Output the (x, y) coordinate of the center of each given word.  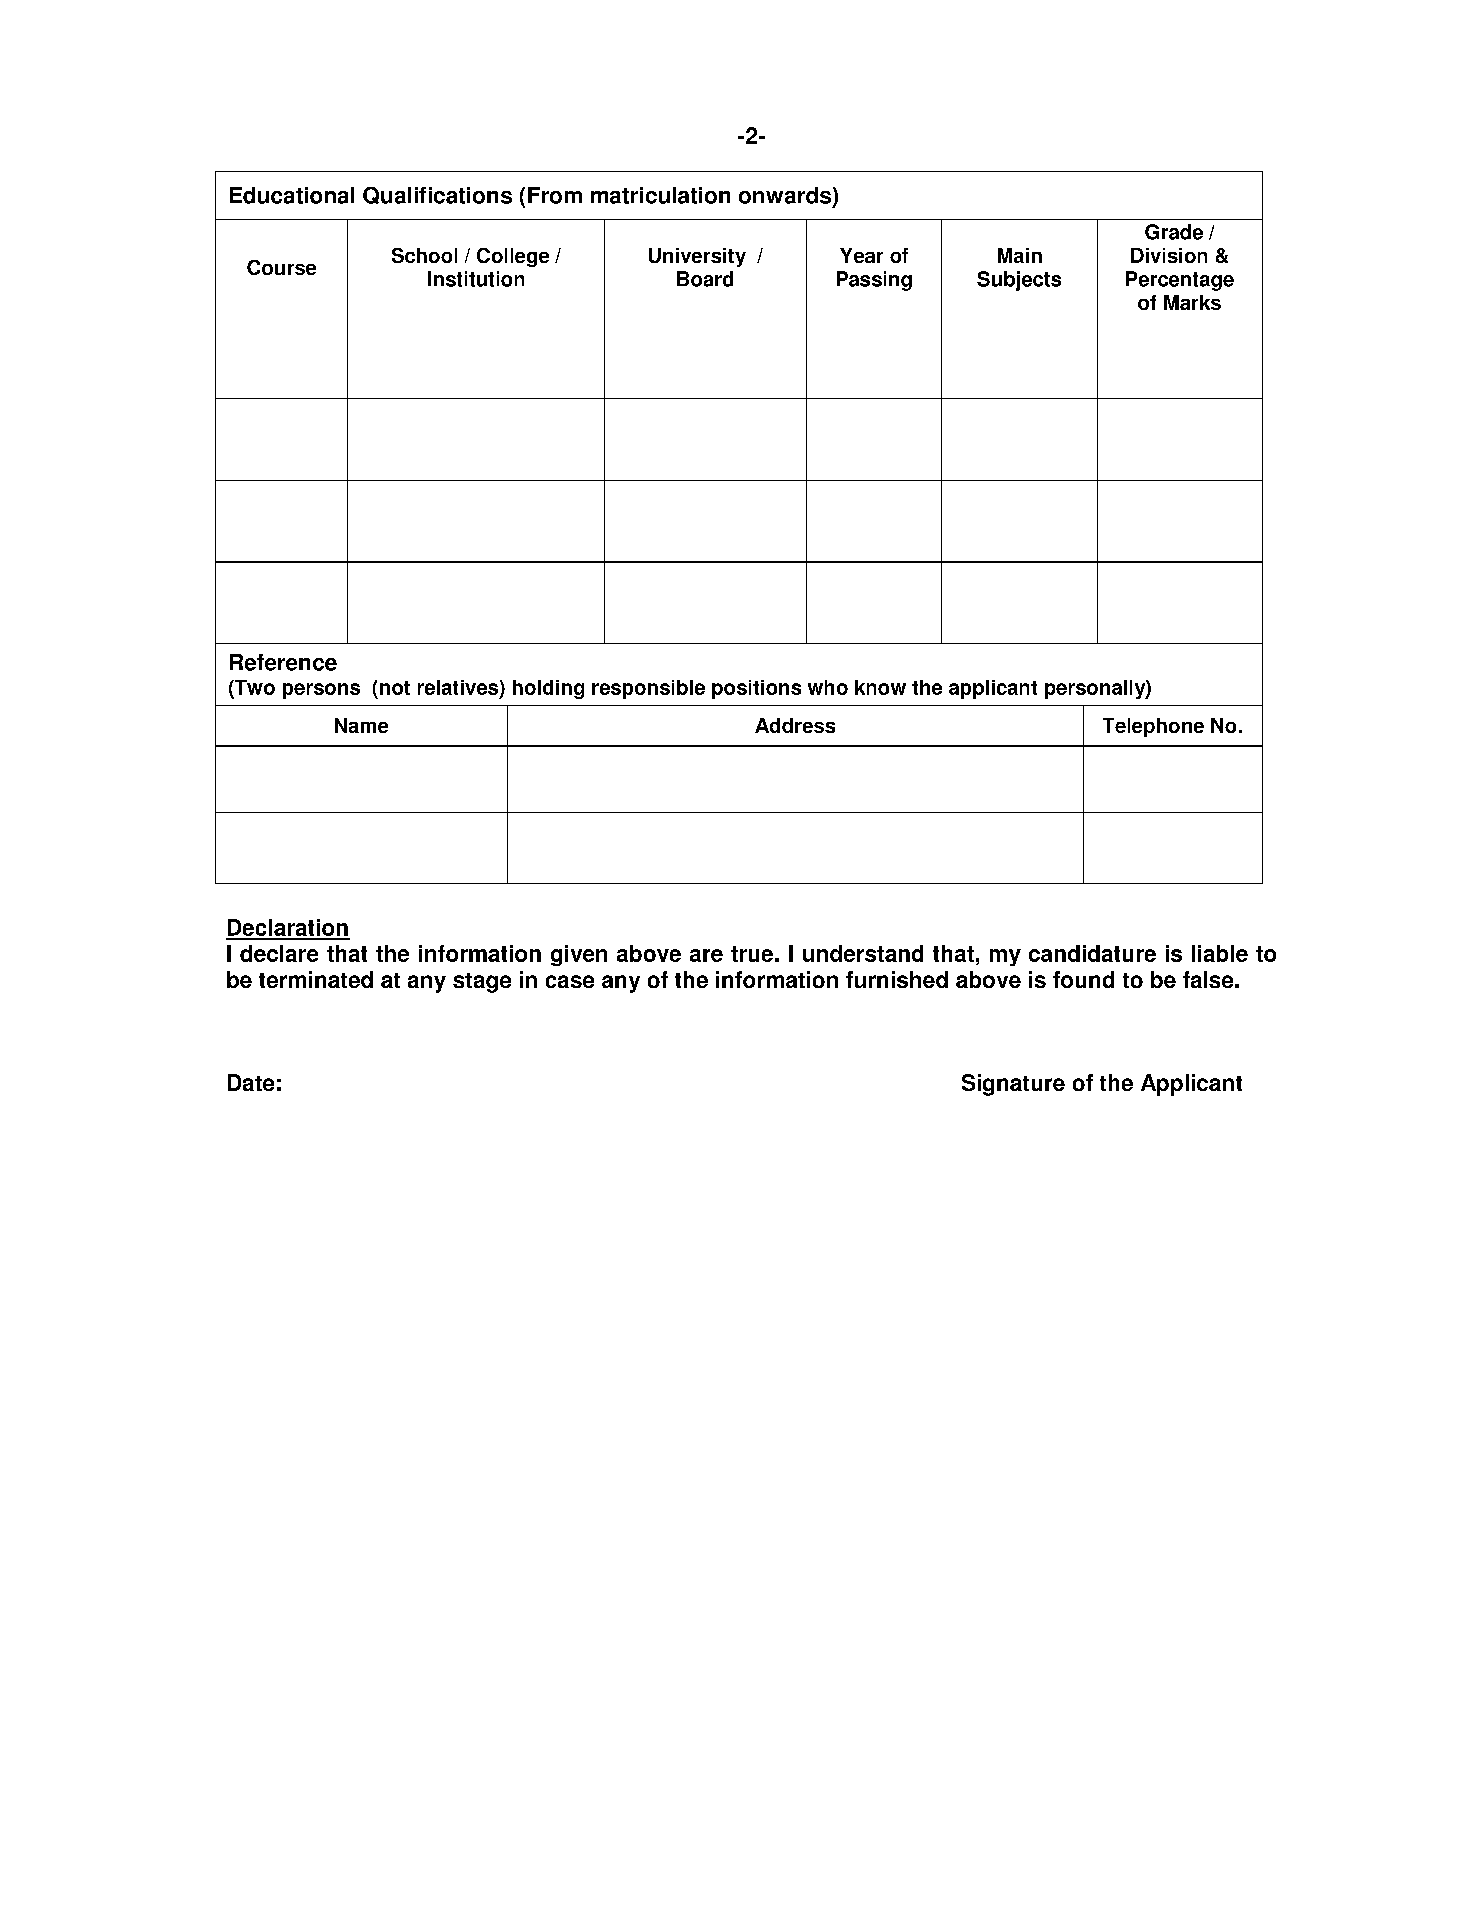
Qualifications (437, 195)
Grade (1174, 232)
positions (756, 689)
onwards (785, 195)
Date (251, 1082)
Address (795, 725)
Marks (1192, 302)
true (752, 954)
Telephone (1153, 727)
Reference (283, 662)
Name (361, 725)
